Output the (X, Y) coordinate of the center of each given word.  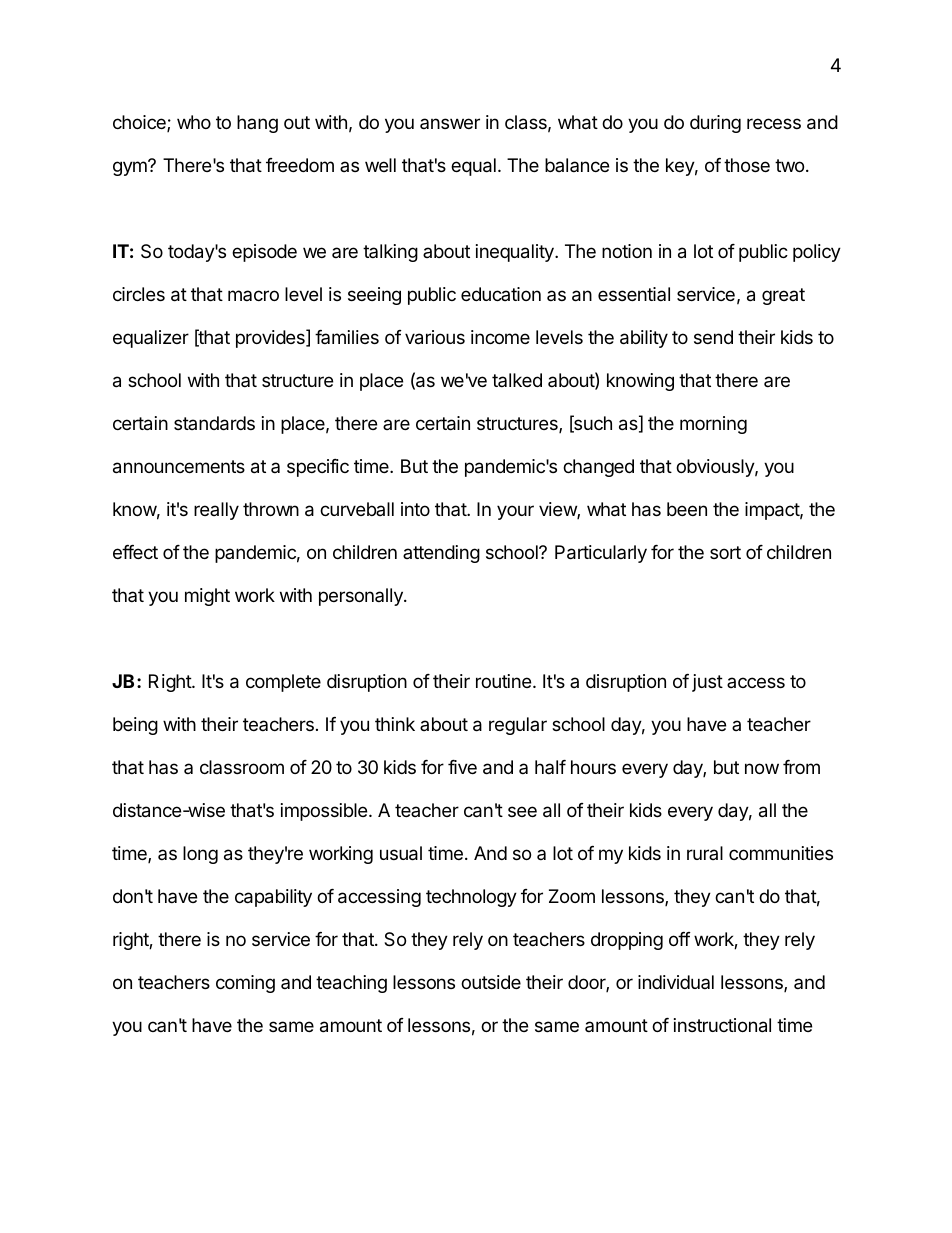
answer (450, 123)
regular (518, 726)
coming (245, 984)
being (135, 726)
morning (713, 425)
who (194, 122)
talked (517, 380)
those (747, 165)
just (707, 683)
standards (214, 423)
